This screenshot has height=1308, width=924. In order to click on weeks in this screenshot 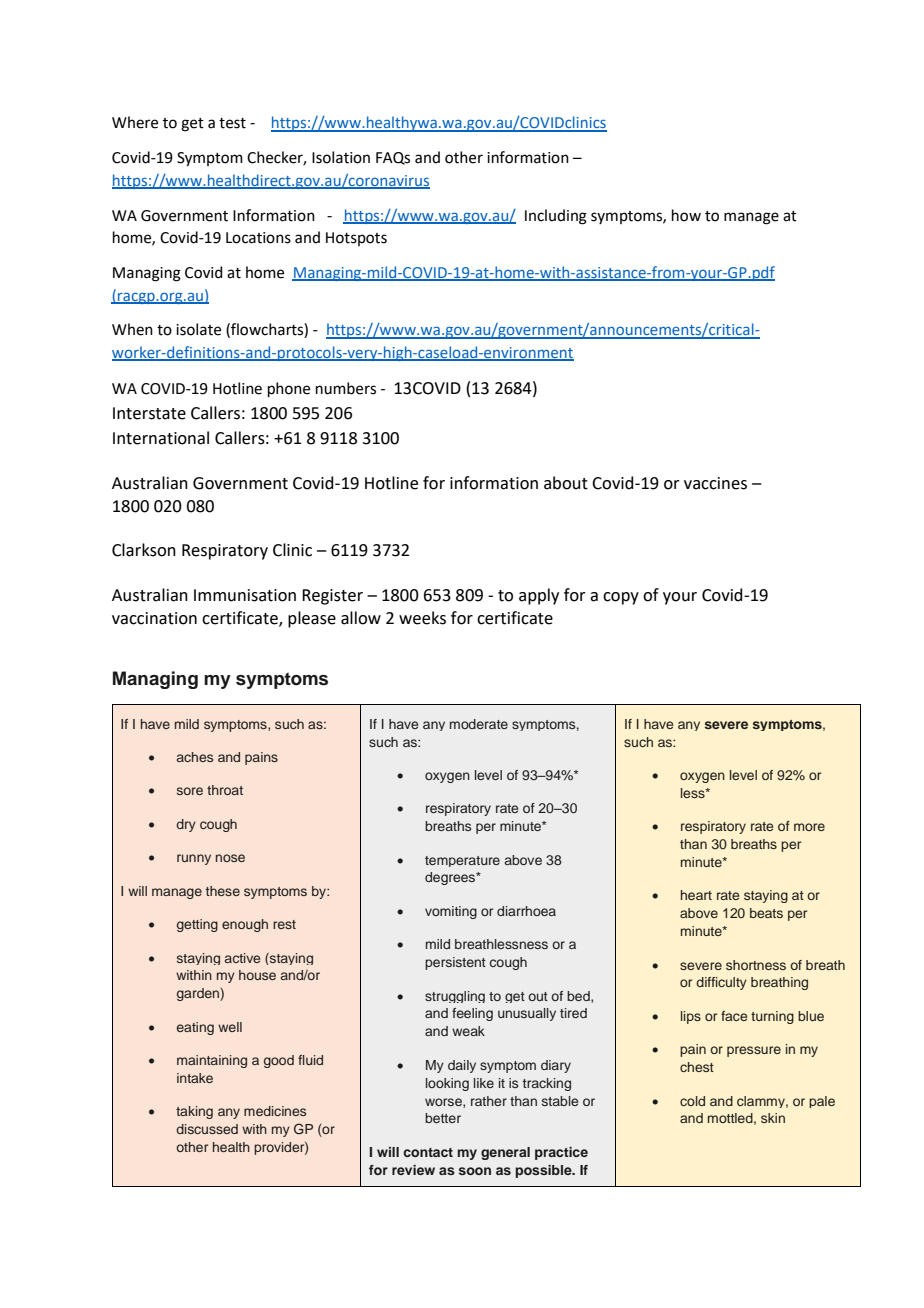, I will do `click(422, 618)`.
